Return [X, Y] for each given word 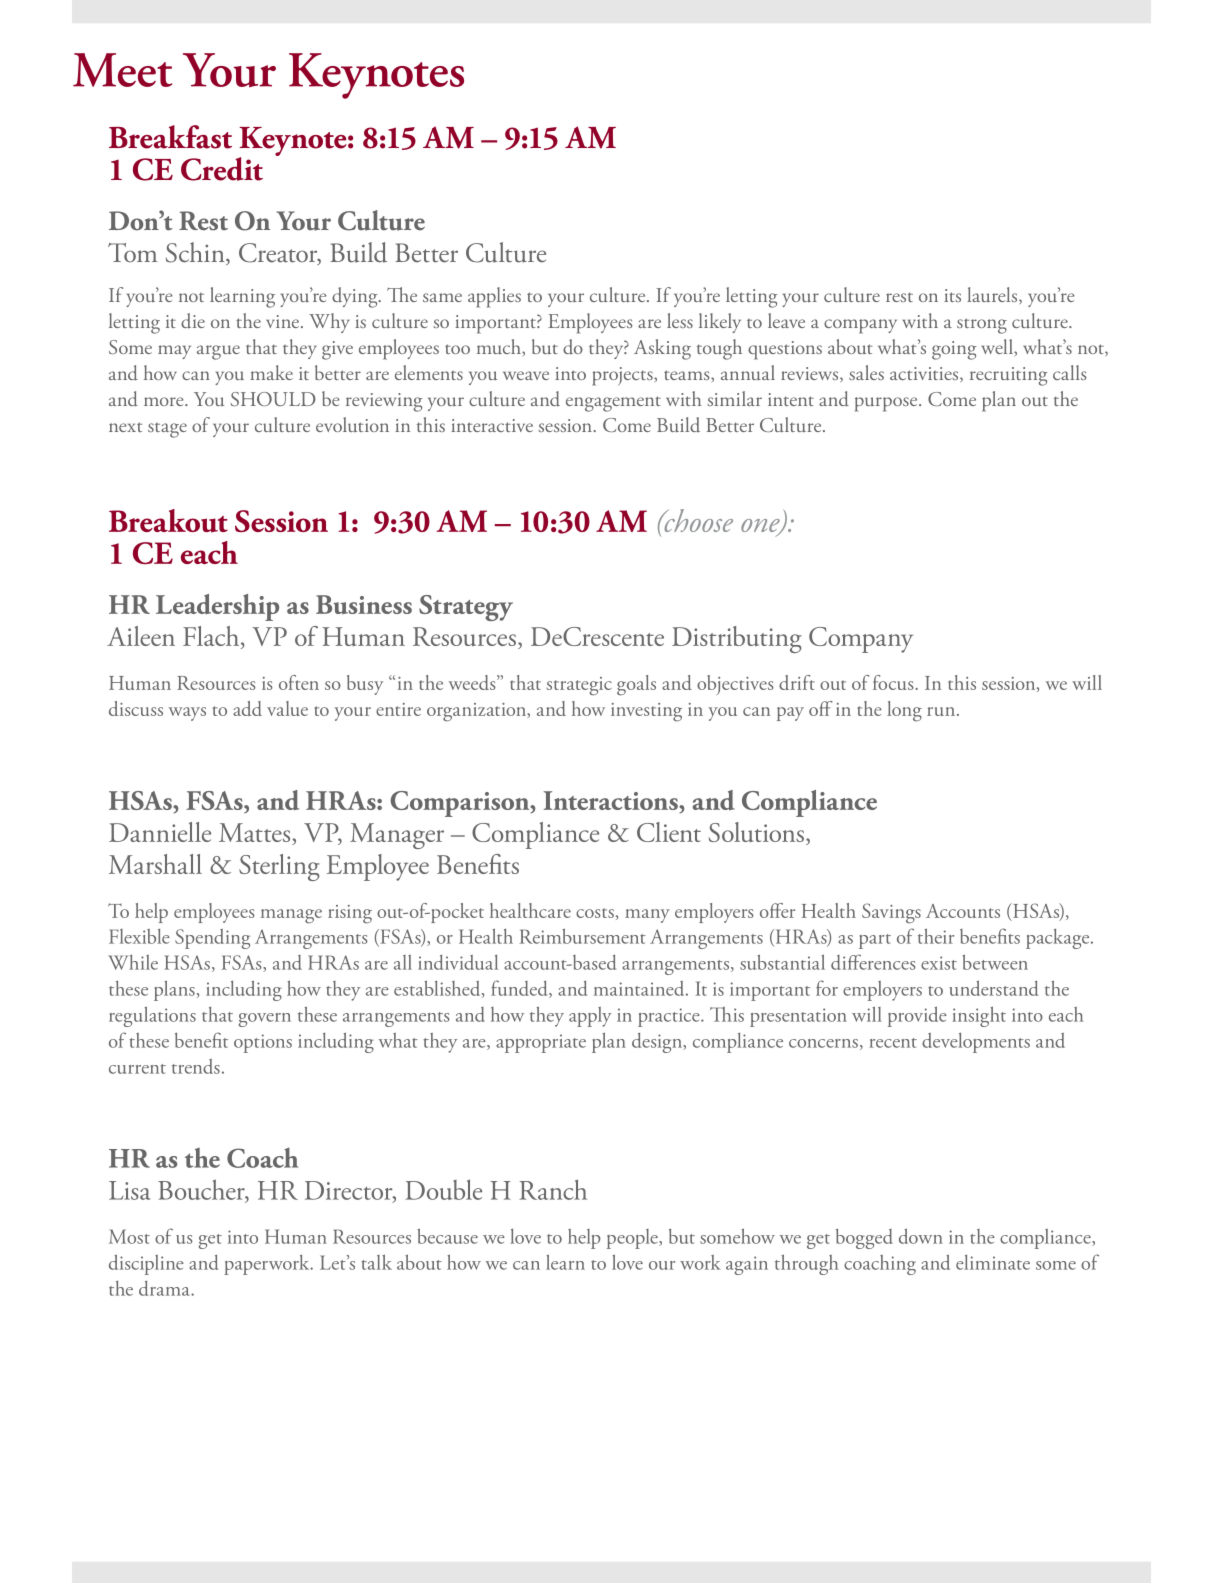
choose [697, 520]
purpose [887, 404]
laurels [993, 294]
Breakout [168, 521]
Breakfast [170, 137]
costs [595, 913]
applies [494, 297]
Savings [891, 913]
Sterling [279, 867]
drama [165, 1288]
